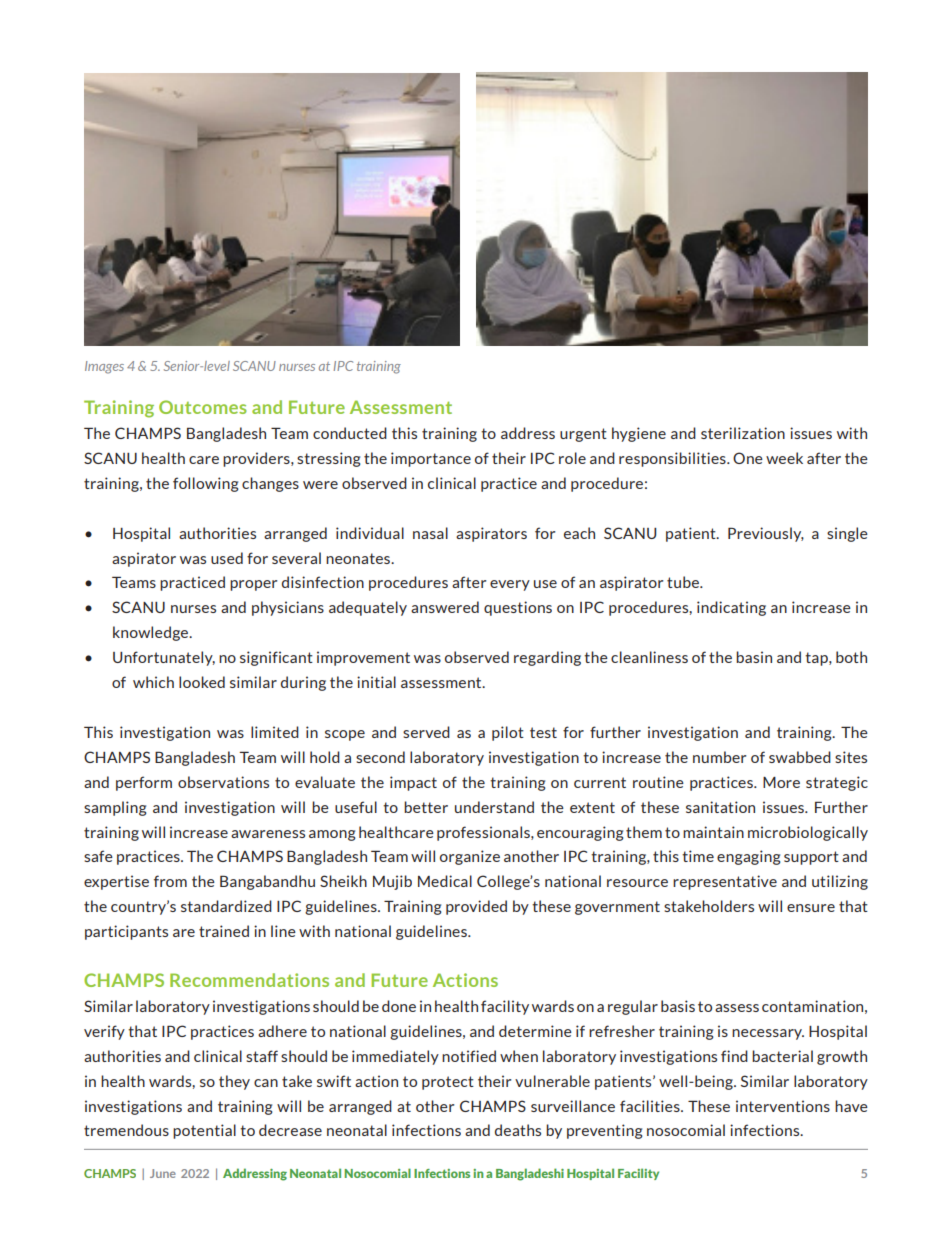  Describe the element at coordinates (781, 782) in the image. I see `More` at that location.
